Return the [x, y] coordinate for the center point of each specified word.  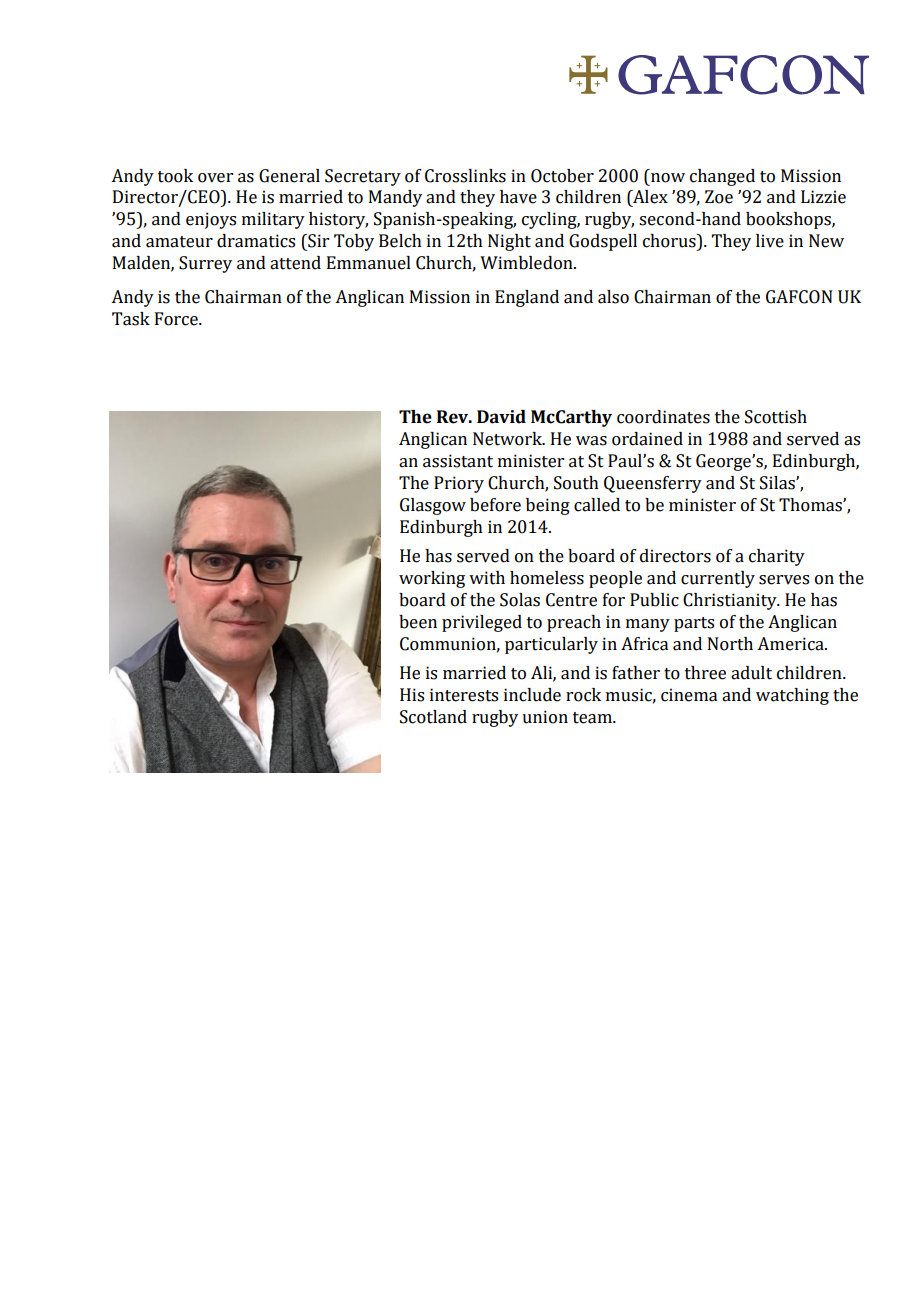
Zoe [719, 197]
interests [464, 695]
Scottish [776, 417]
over [215, 178]
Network [508, 439]
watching [792, 696]
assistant [458, 461]
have [518, 197]
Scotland [433, 717]
